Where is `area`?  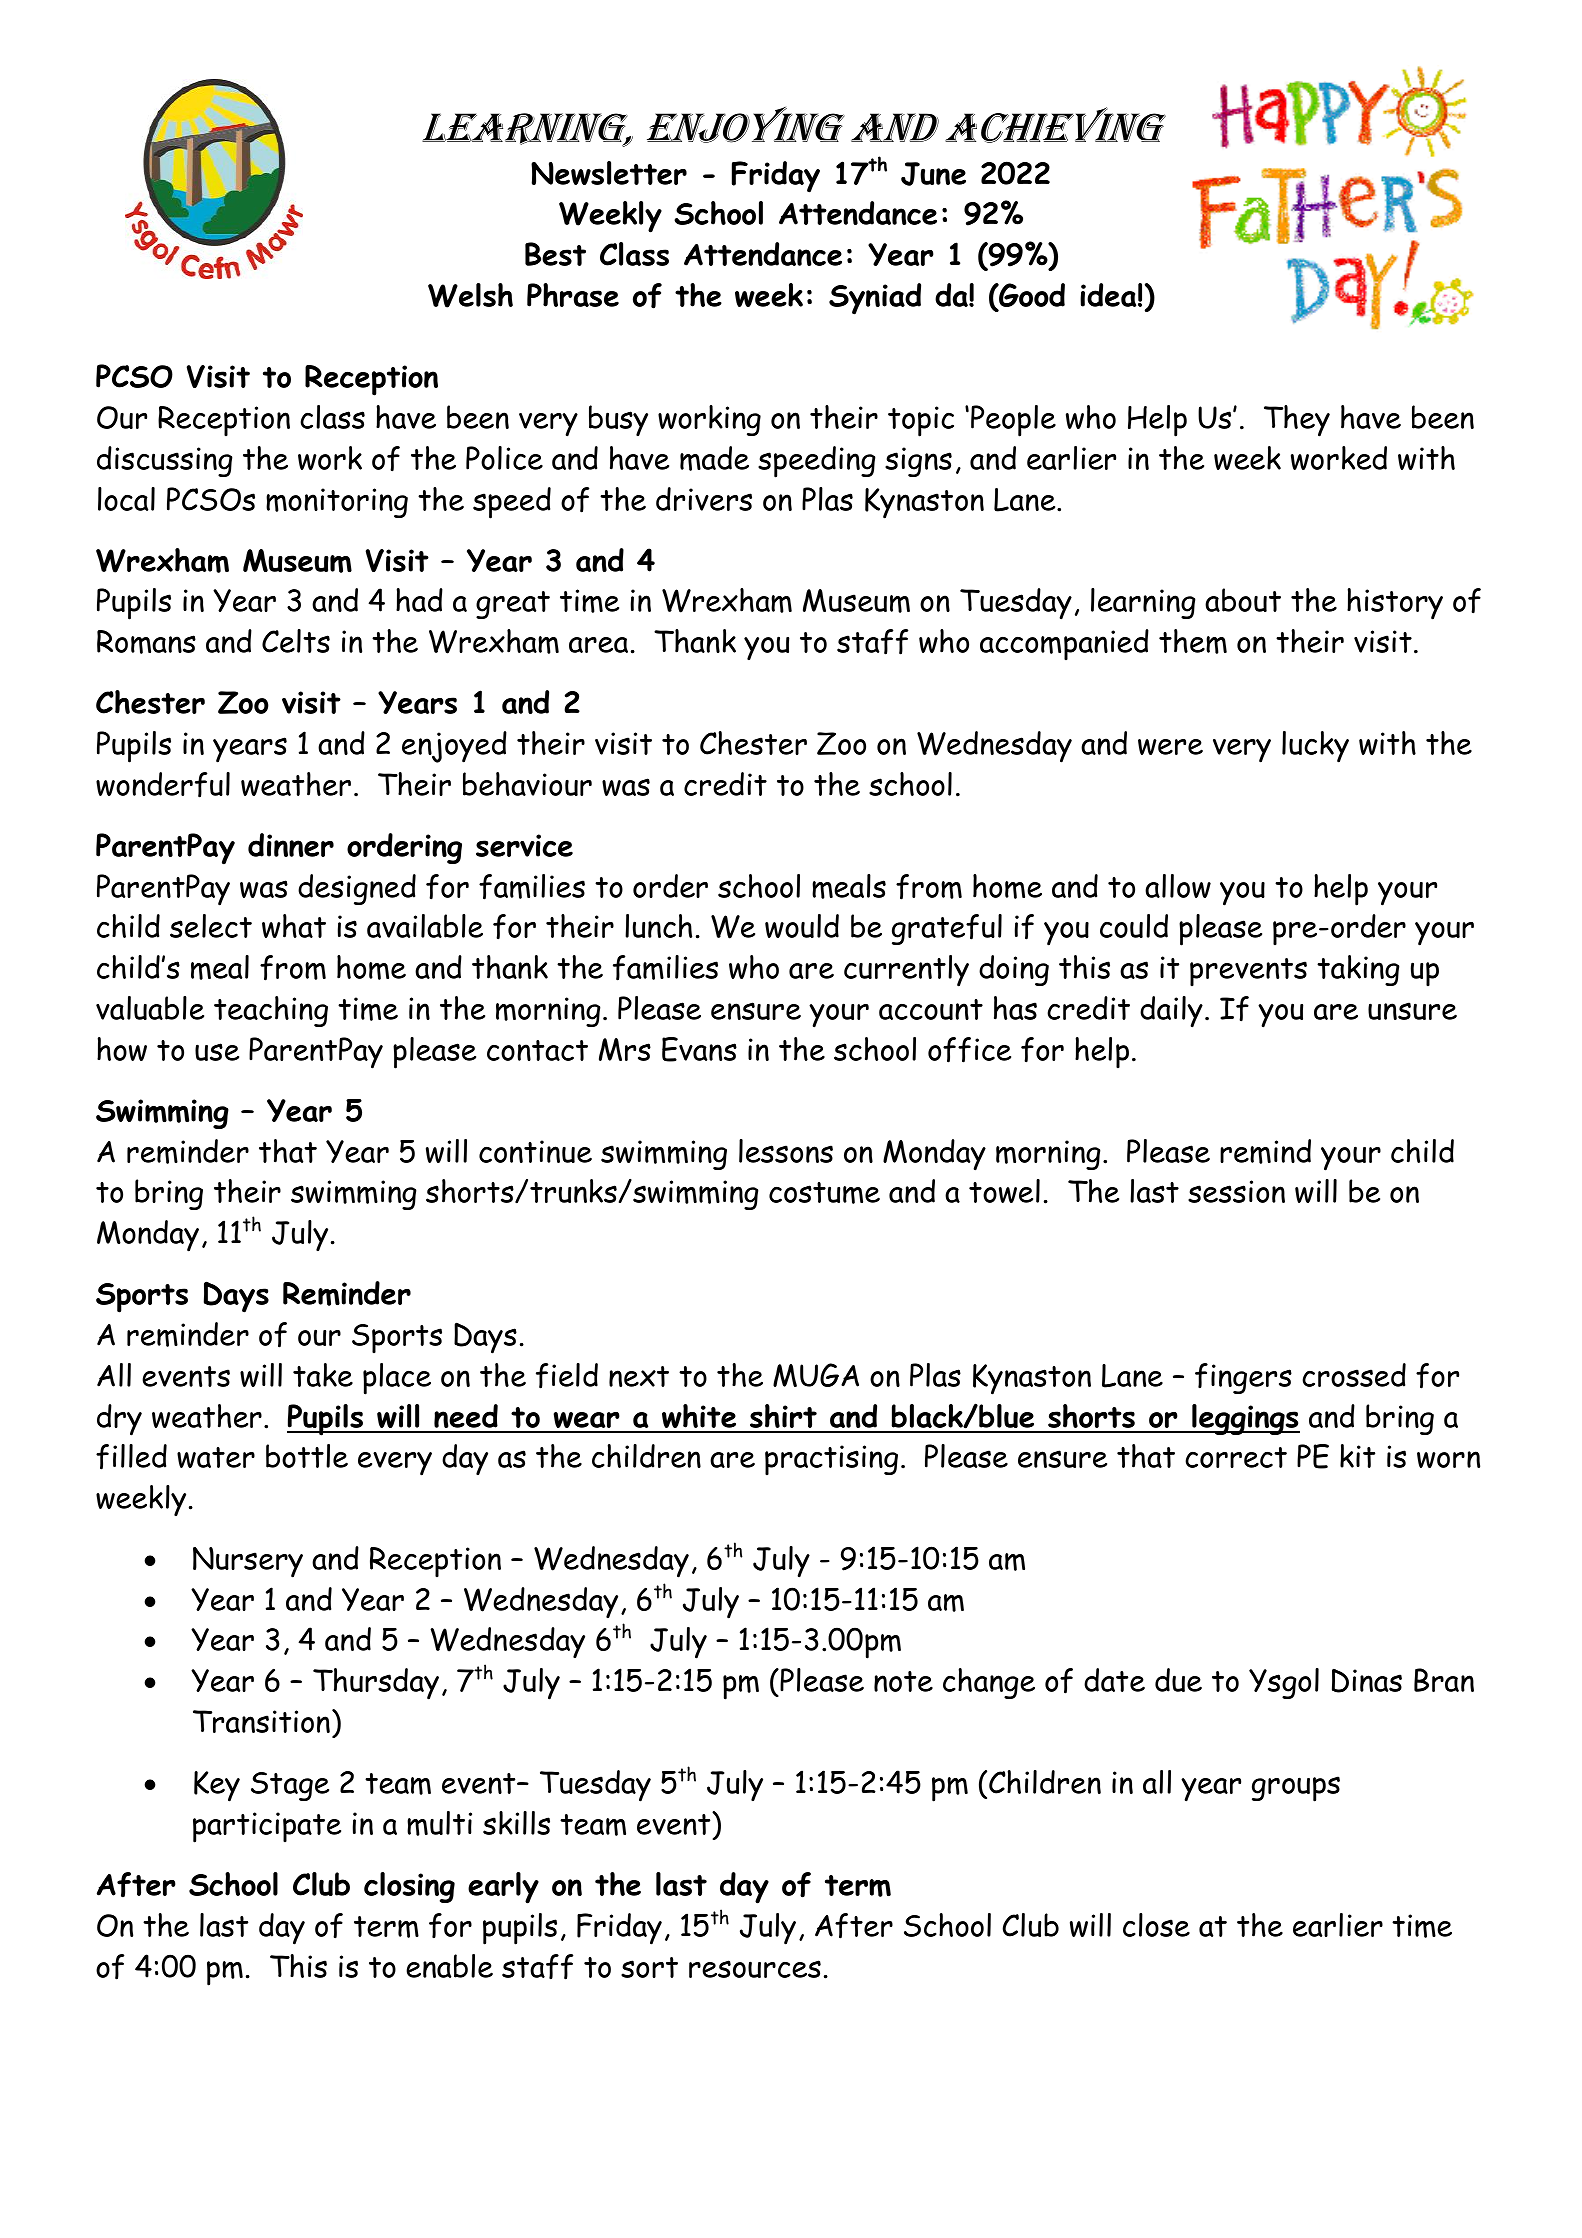 area is located at coordinates (598, 645).
